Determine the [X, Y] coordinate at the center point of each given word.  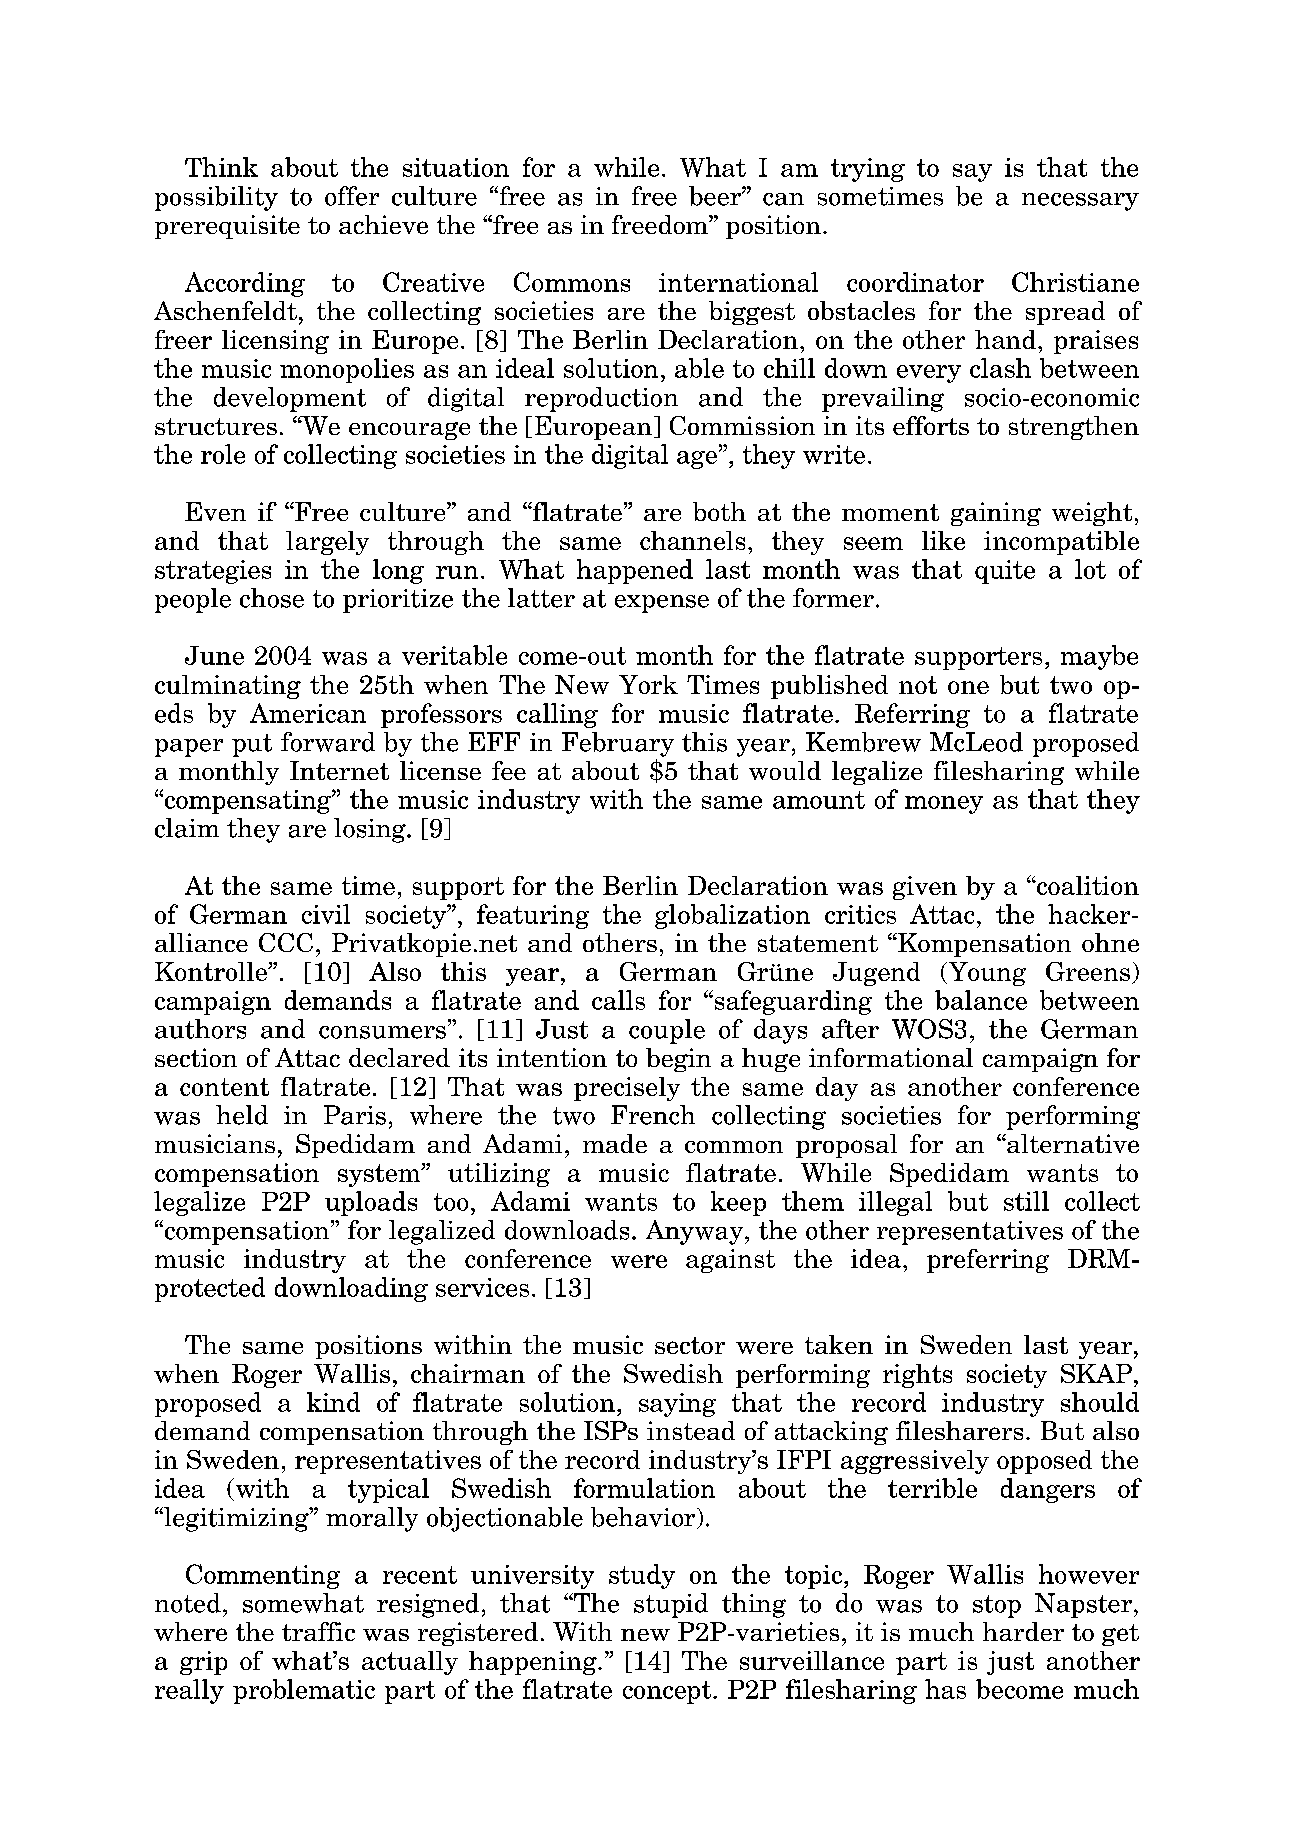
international [738, 282]
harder [1023, 1631]
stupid [671, 1605]
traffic [318, 1631]
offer [352, 196]
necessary [1080, 202]
